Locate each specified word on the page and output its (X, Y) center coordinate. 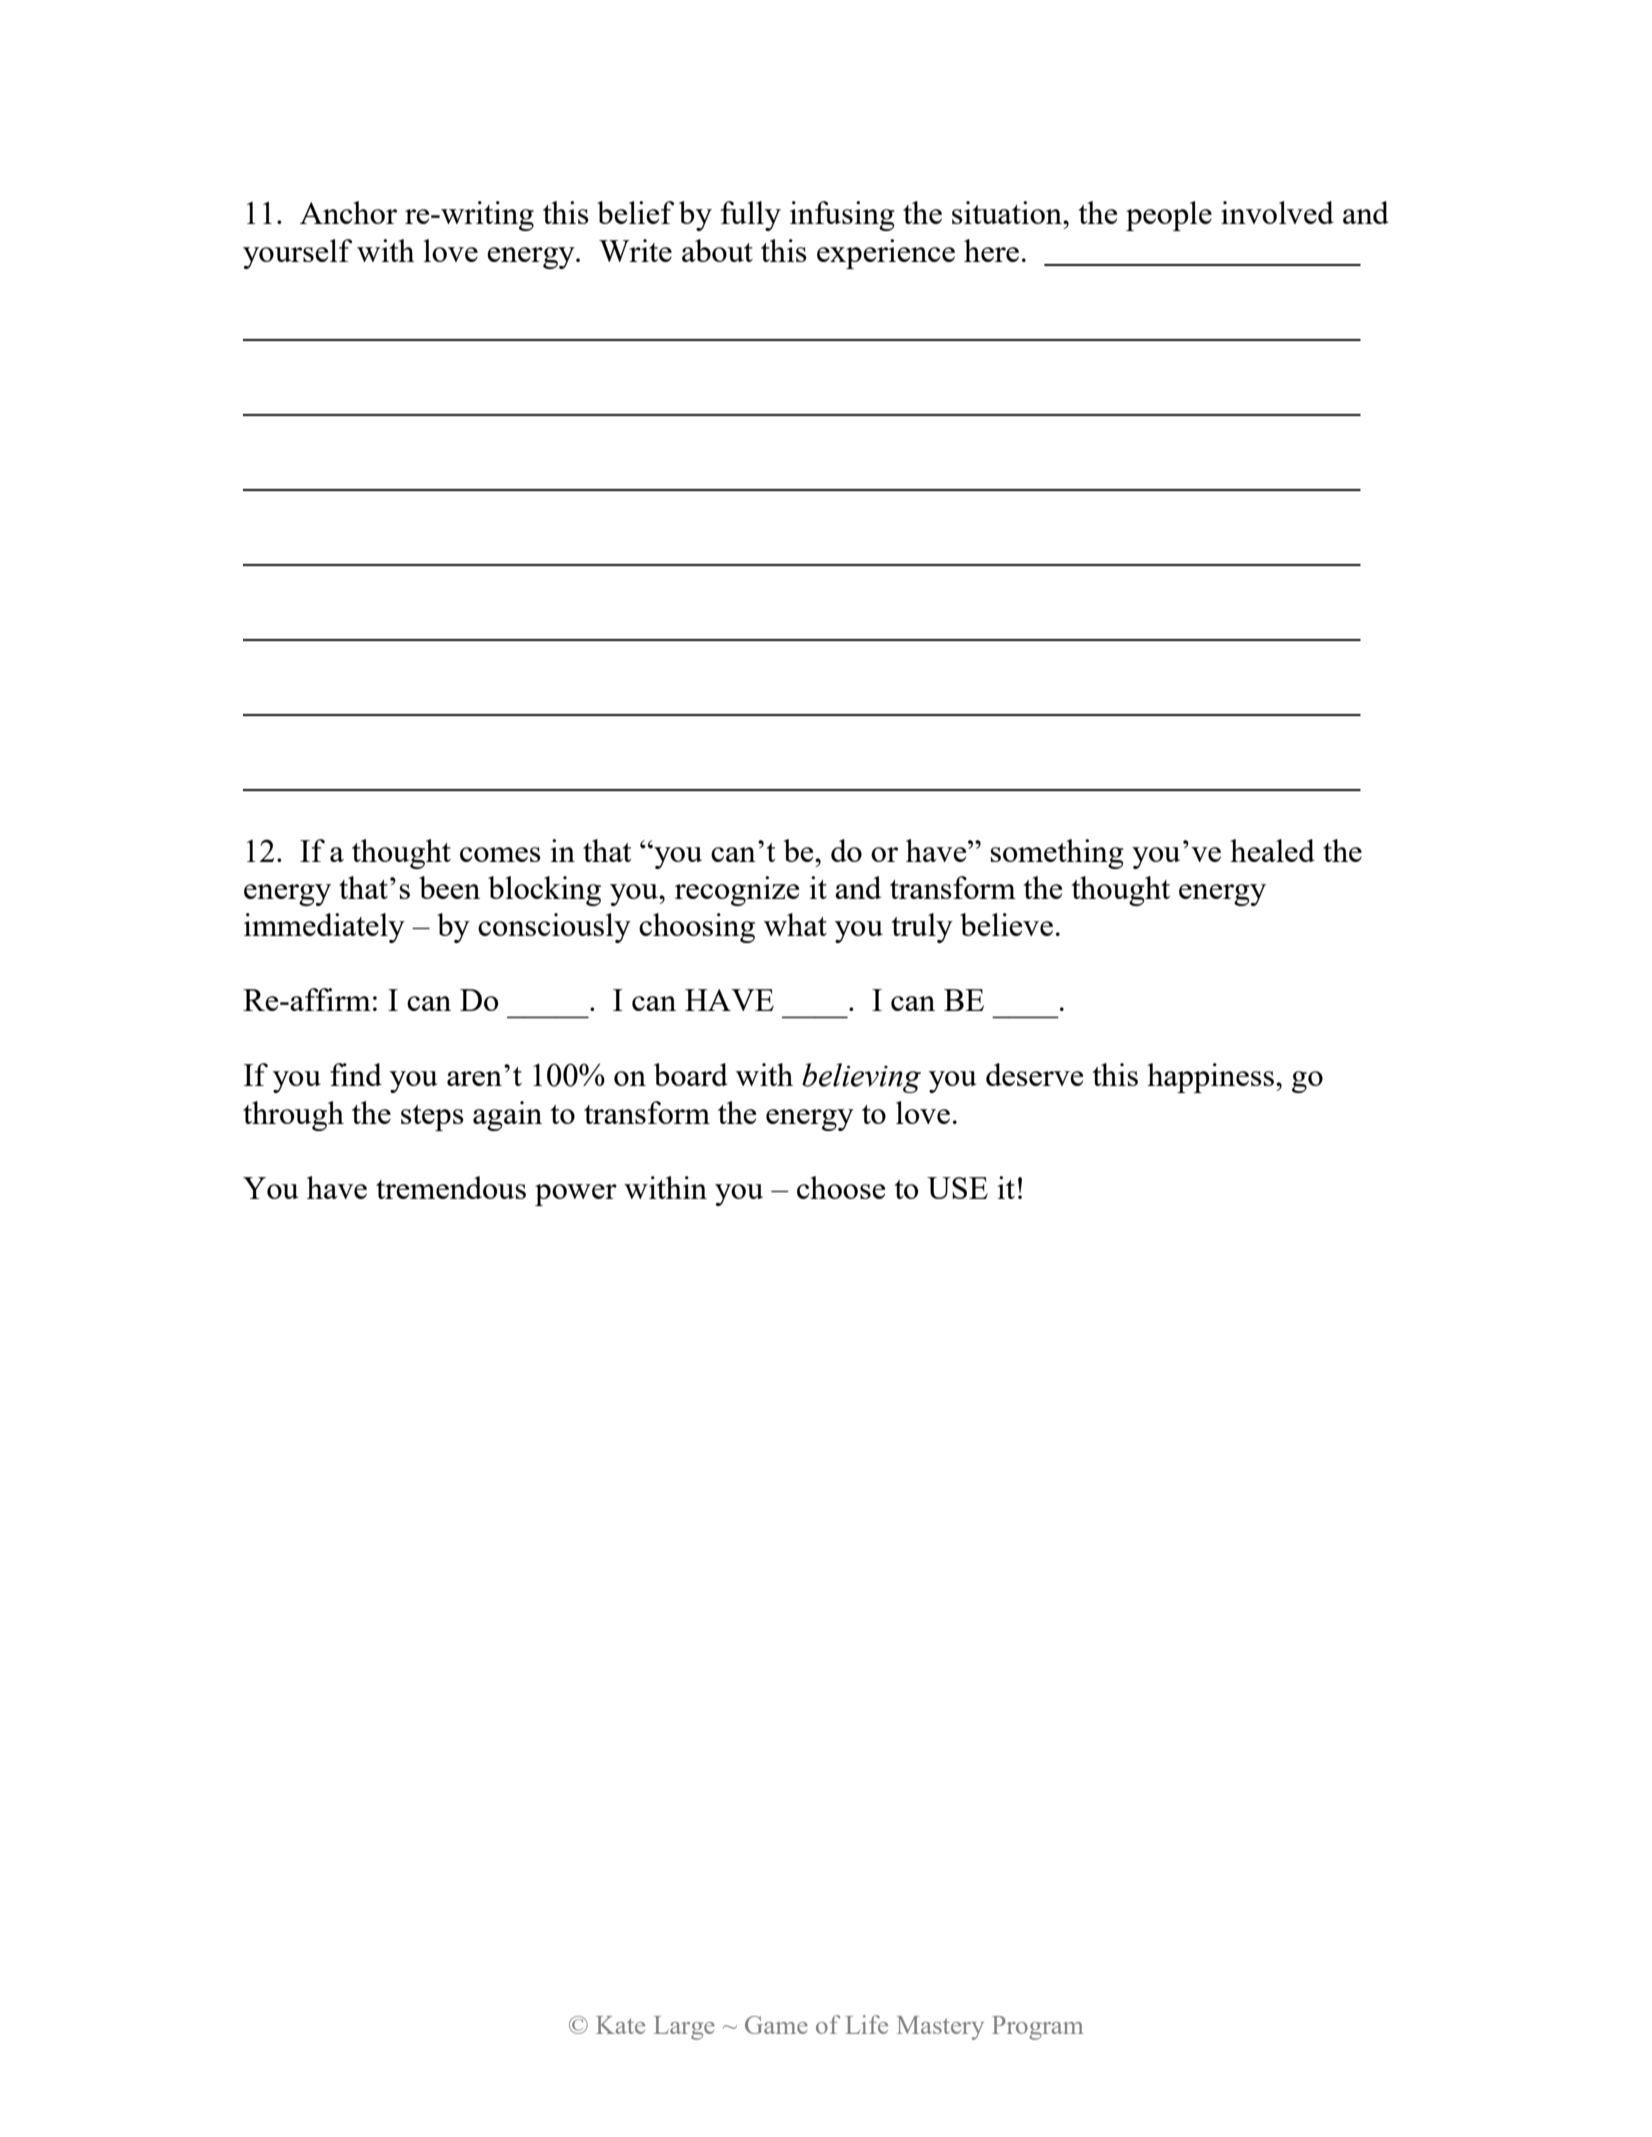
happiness (1210, 1078)
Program (1037, 2028)
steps (432, 1118)
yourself (297, 254)
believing (861, 1078)
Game (776, 2025)
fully (751, 216)
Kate (620, 2025)
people (1169, 216)
